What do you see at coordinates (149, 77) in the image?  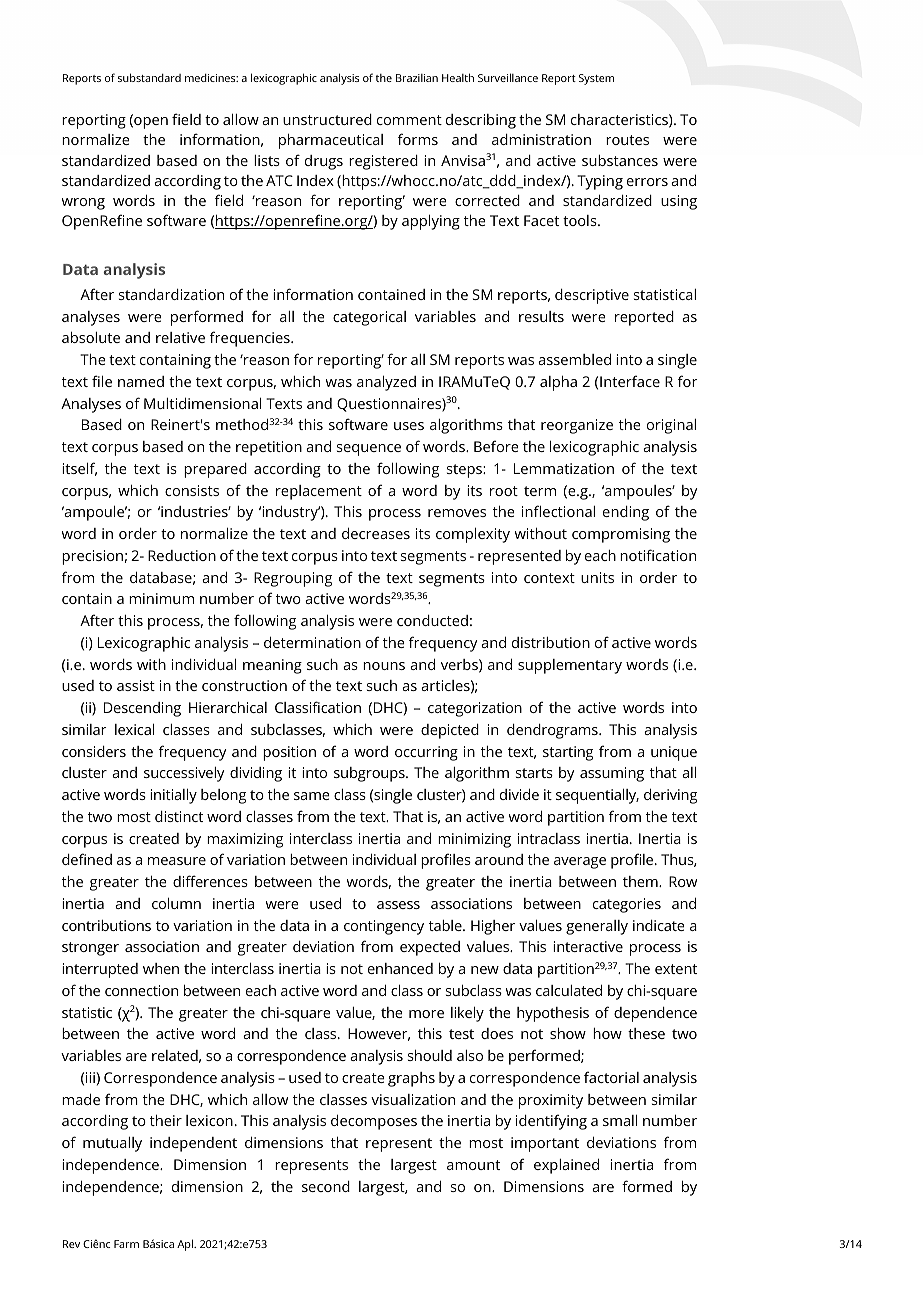 I see `substandard` at bounding box center [149, 77].
